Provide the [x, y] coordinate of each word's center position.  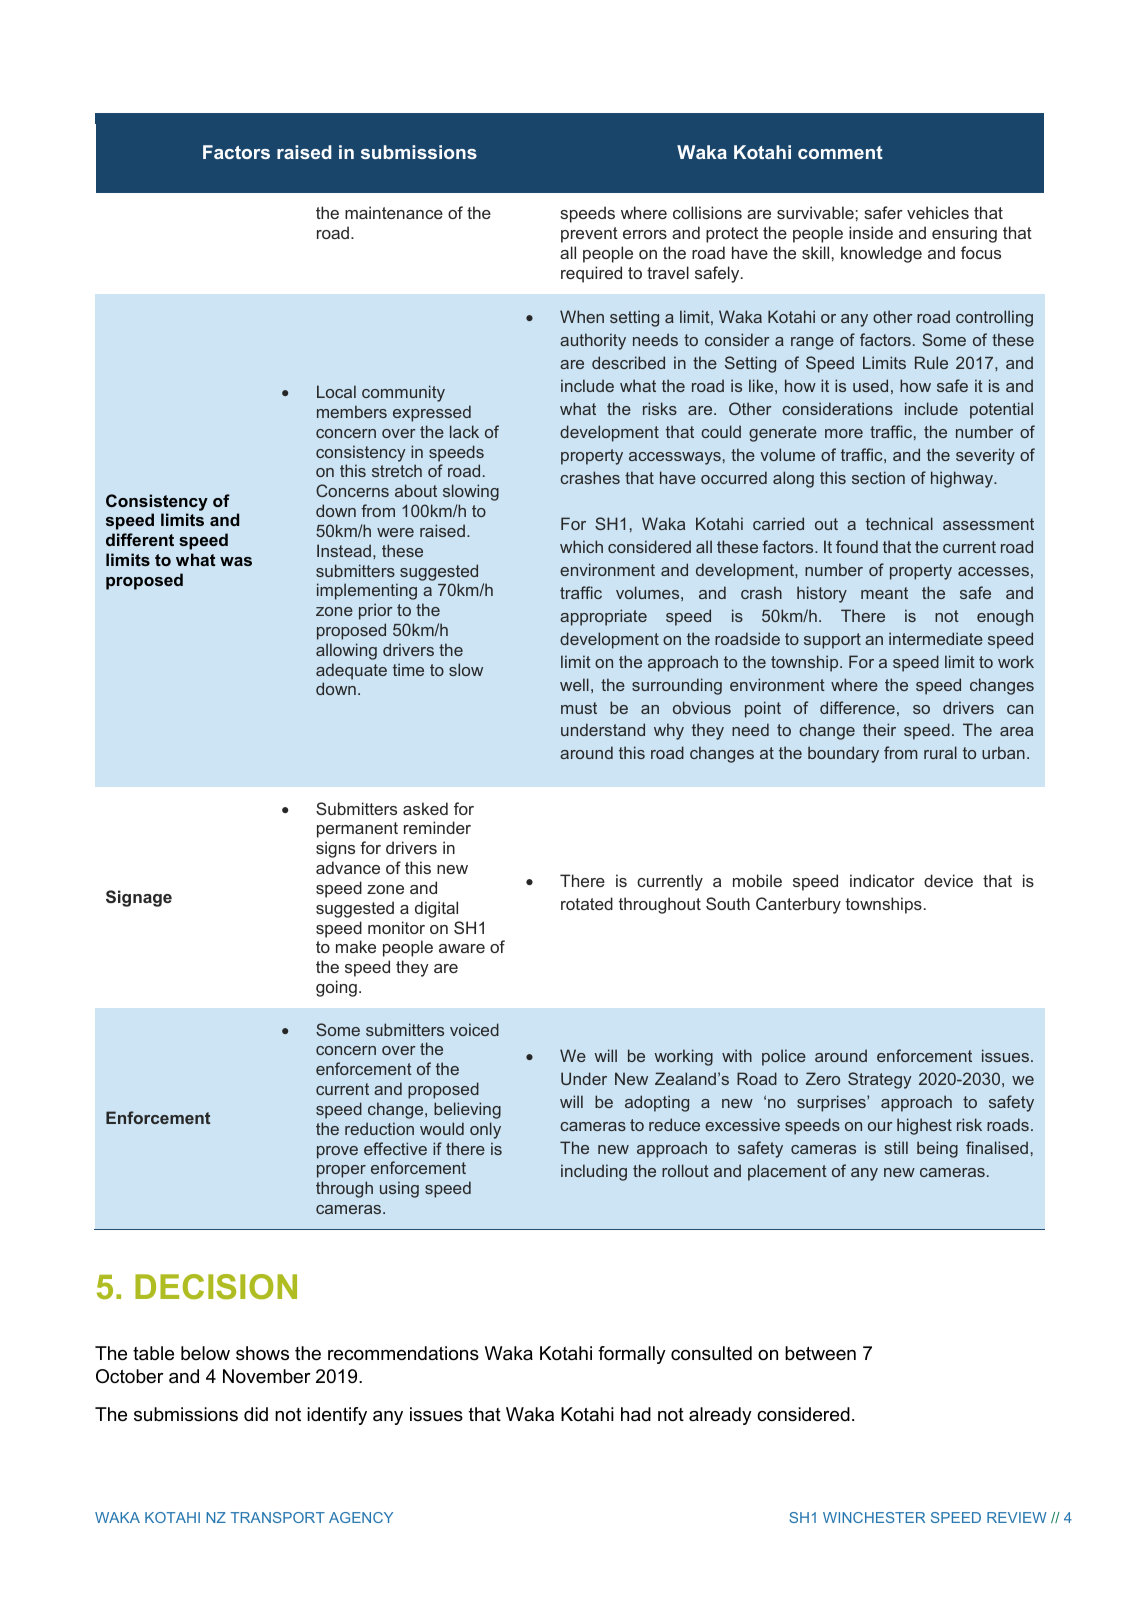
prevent [589, 235]
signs [335, 849]
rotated [587, 903]
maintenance [394, 212]
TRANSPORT [277, 1517]
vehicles [938, 212]
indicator [882, 880]
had [636, 1414]
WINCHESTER [874, 1517]
